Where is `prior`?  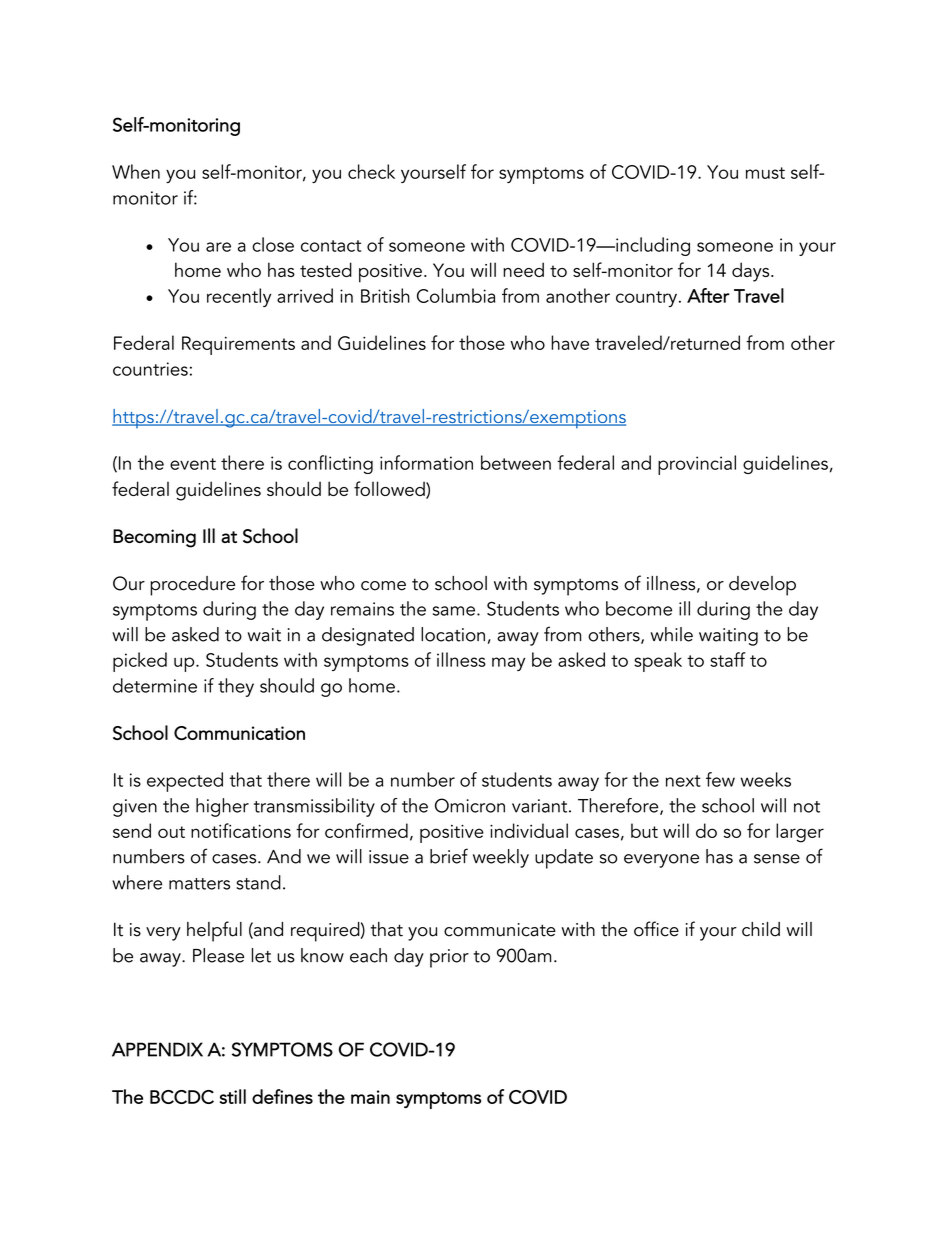
prior is located at coordinates (449, 958).
